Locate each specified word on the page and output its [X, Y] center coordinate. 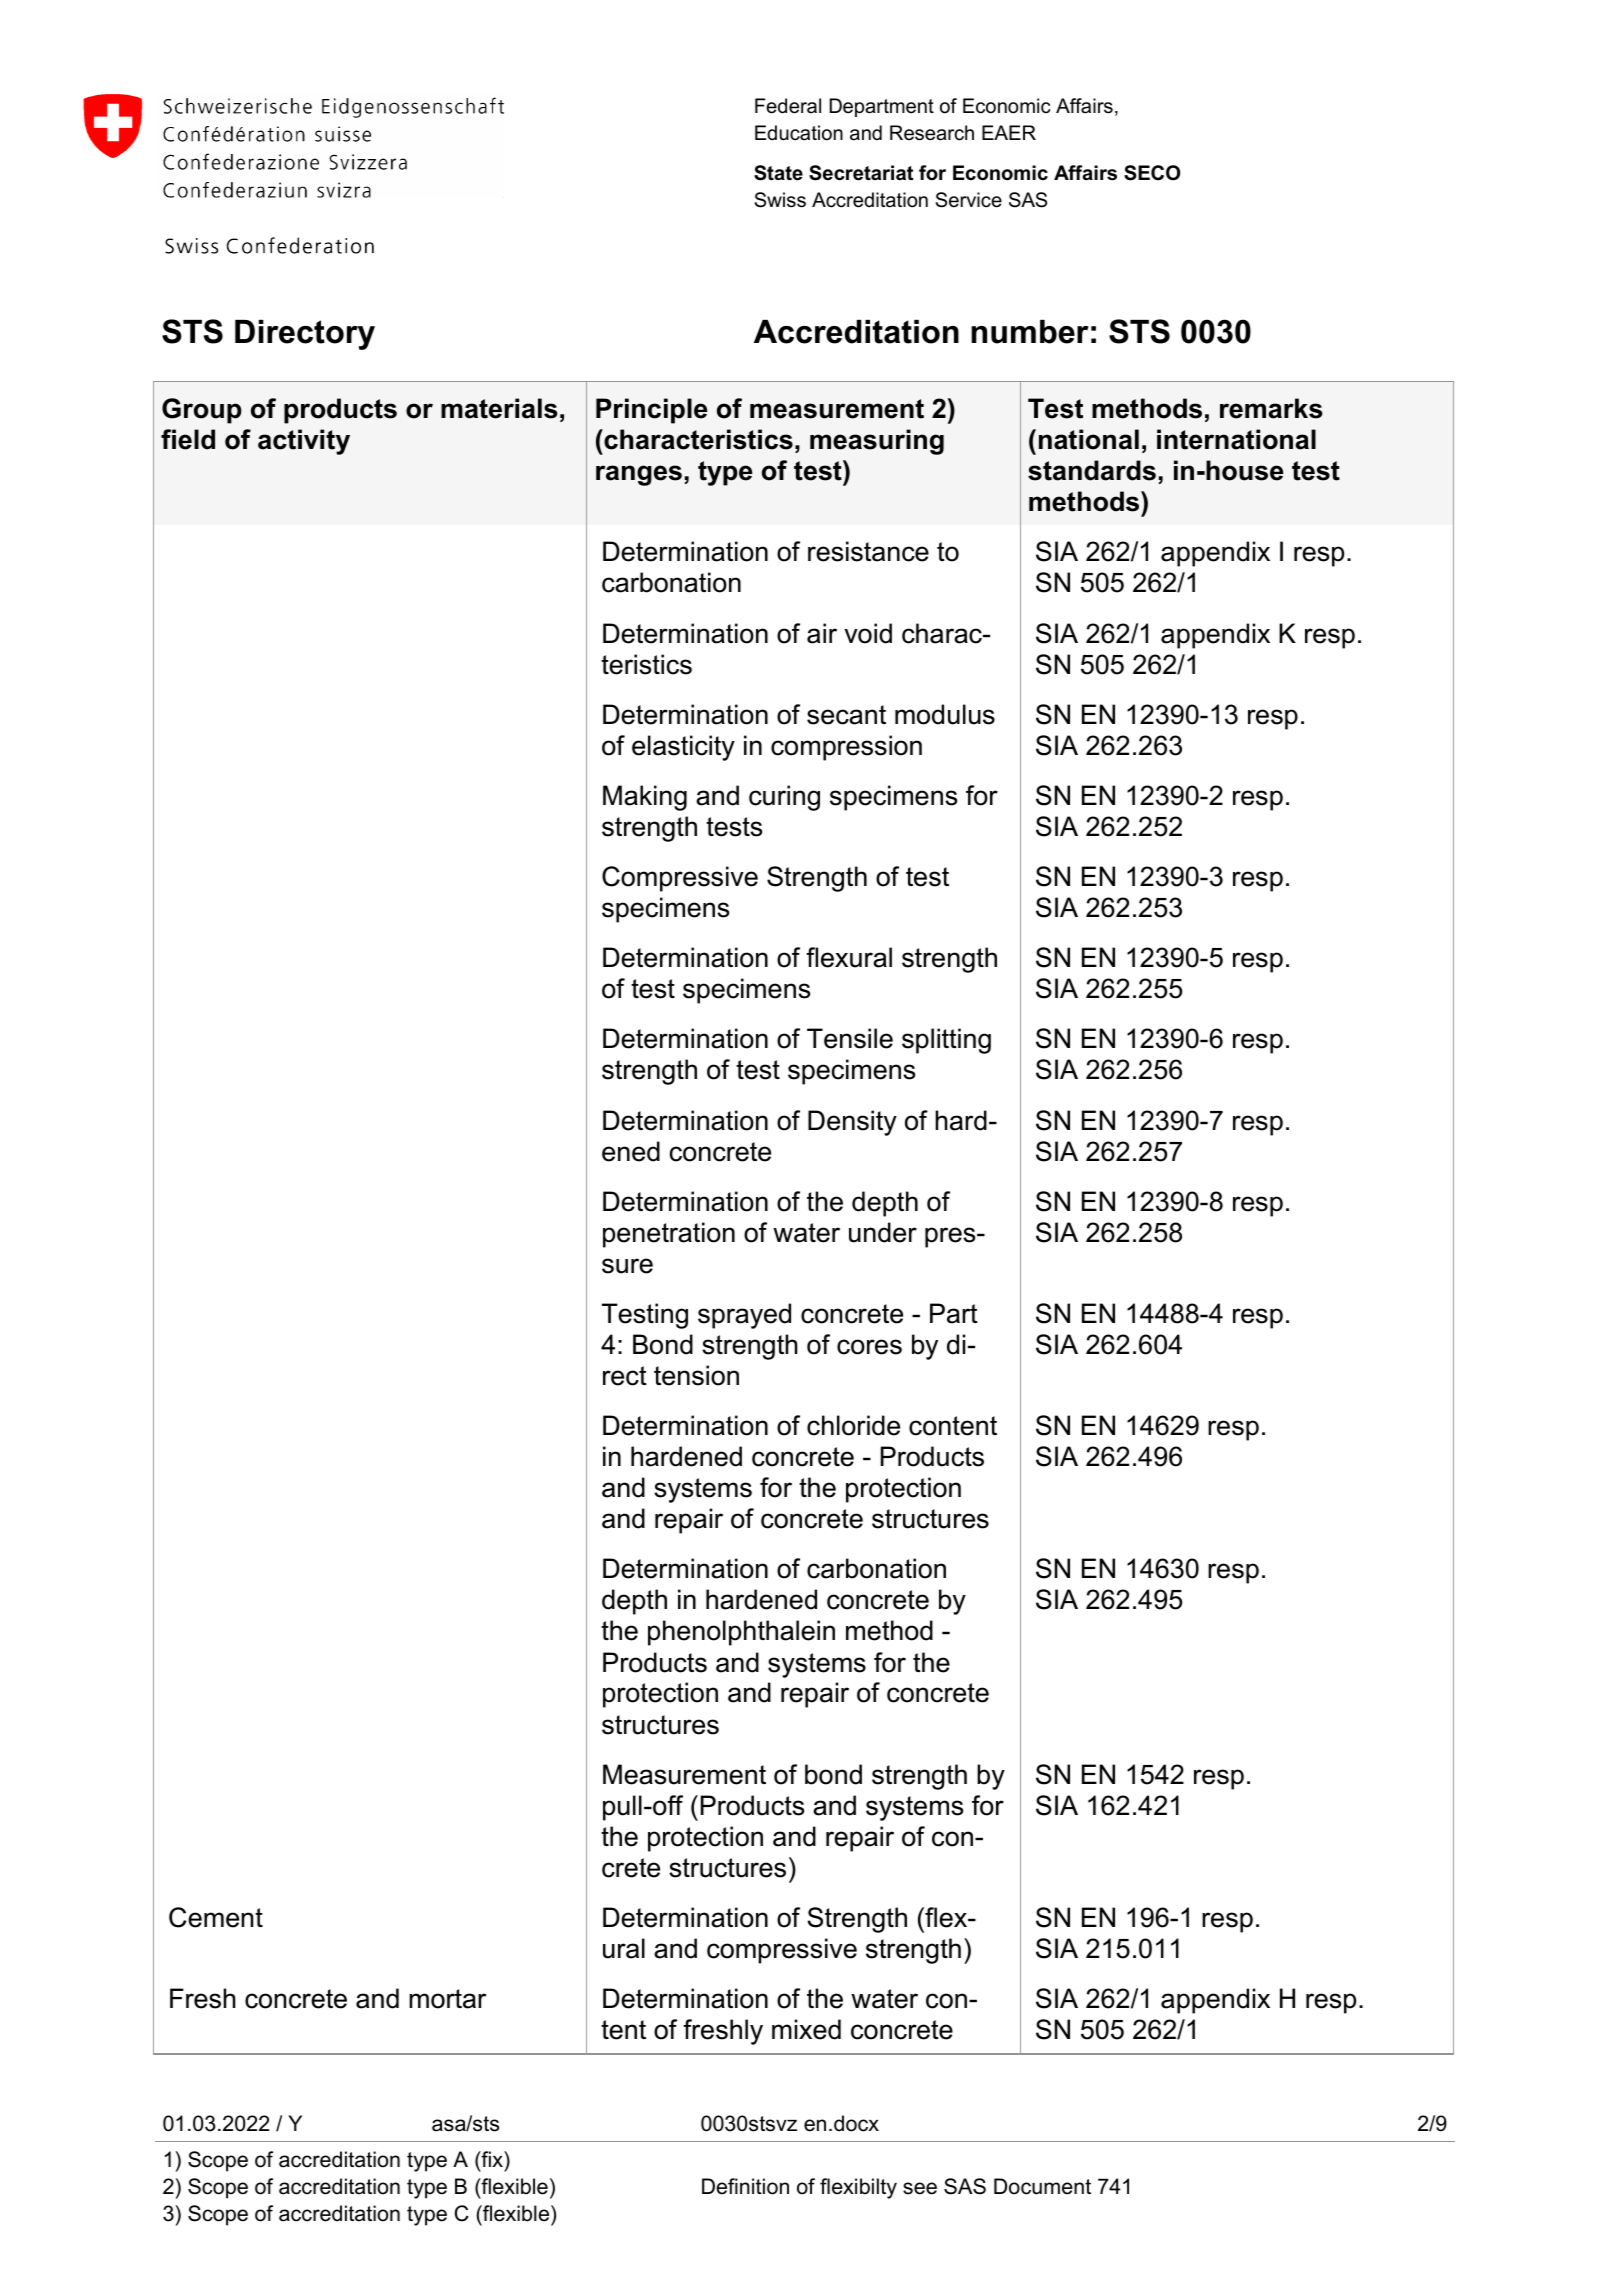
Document [1042, 2186]
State [778, 173]
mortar [447, 1999]
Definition [745, 2186]
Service [969, 200]
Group [202, 411]
